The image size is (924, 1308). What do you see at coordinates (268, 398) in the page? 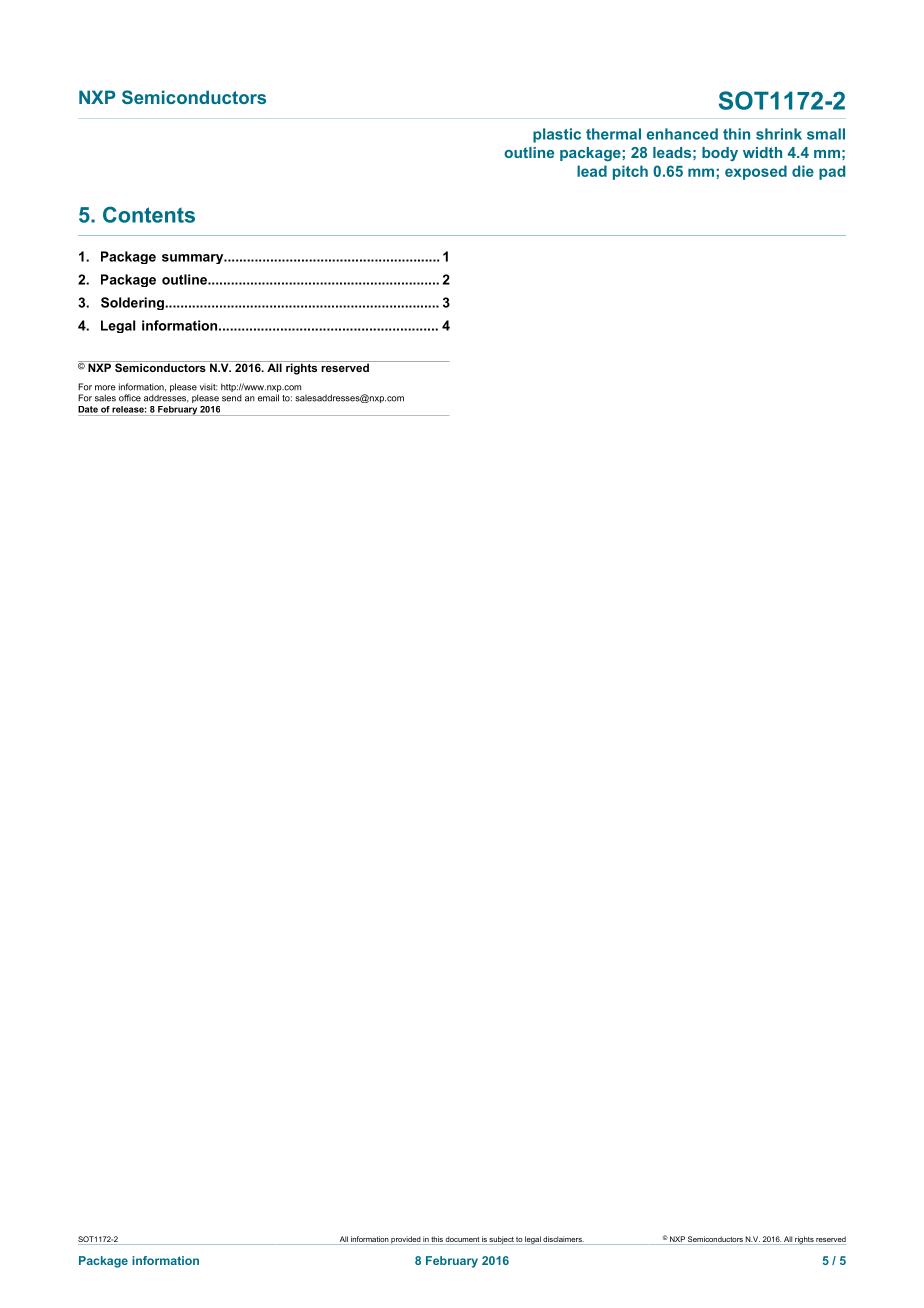
I see `email` at bounding box center [268, 398].
